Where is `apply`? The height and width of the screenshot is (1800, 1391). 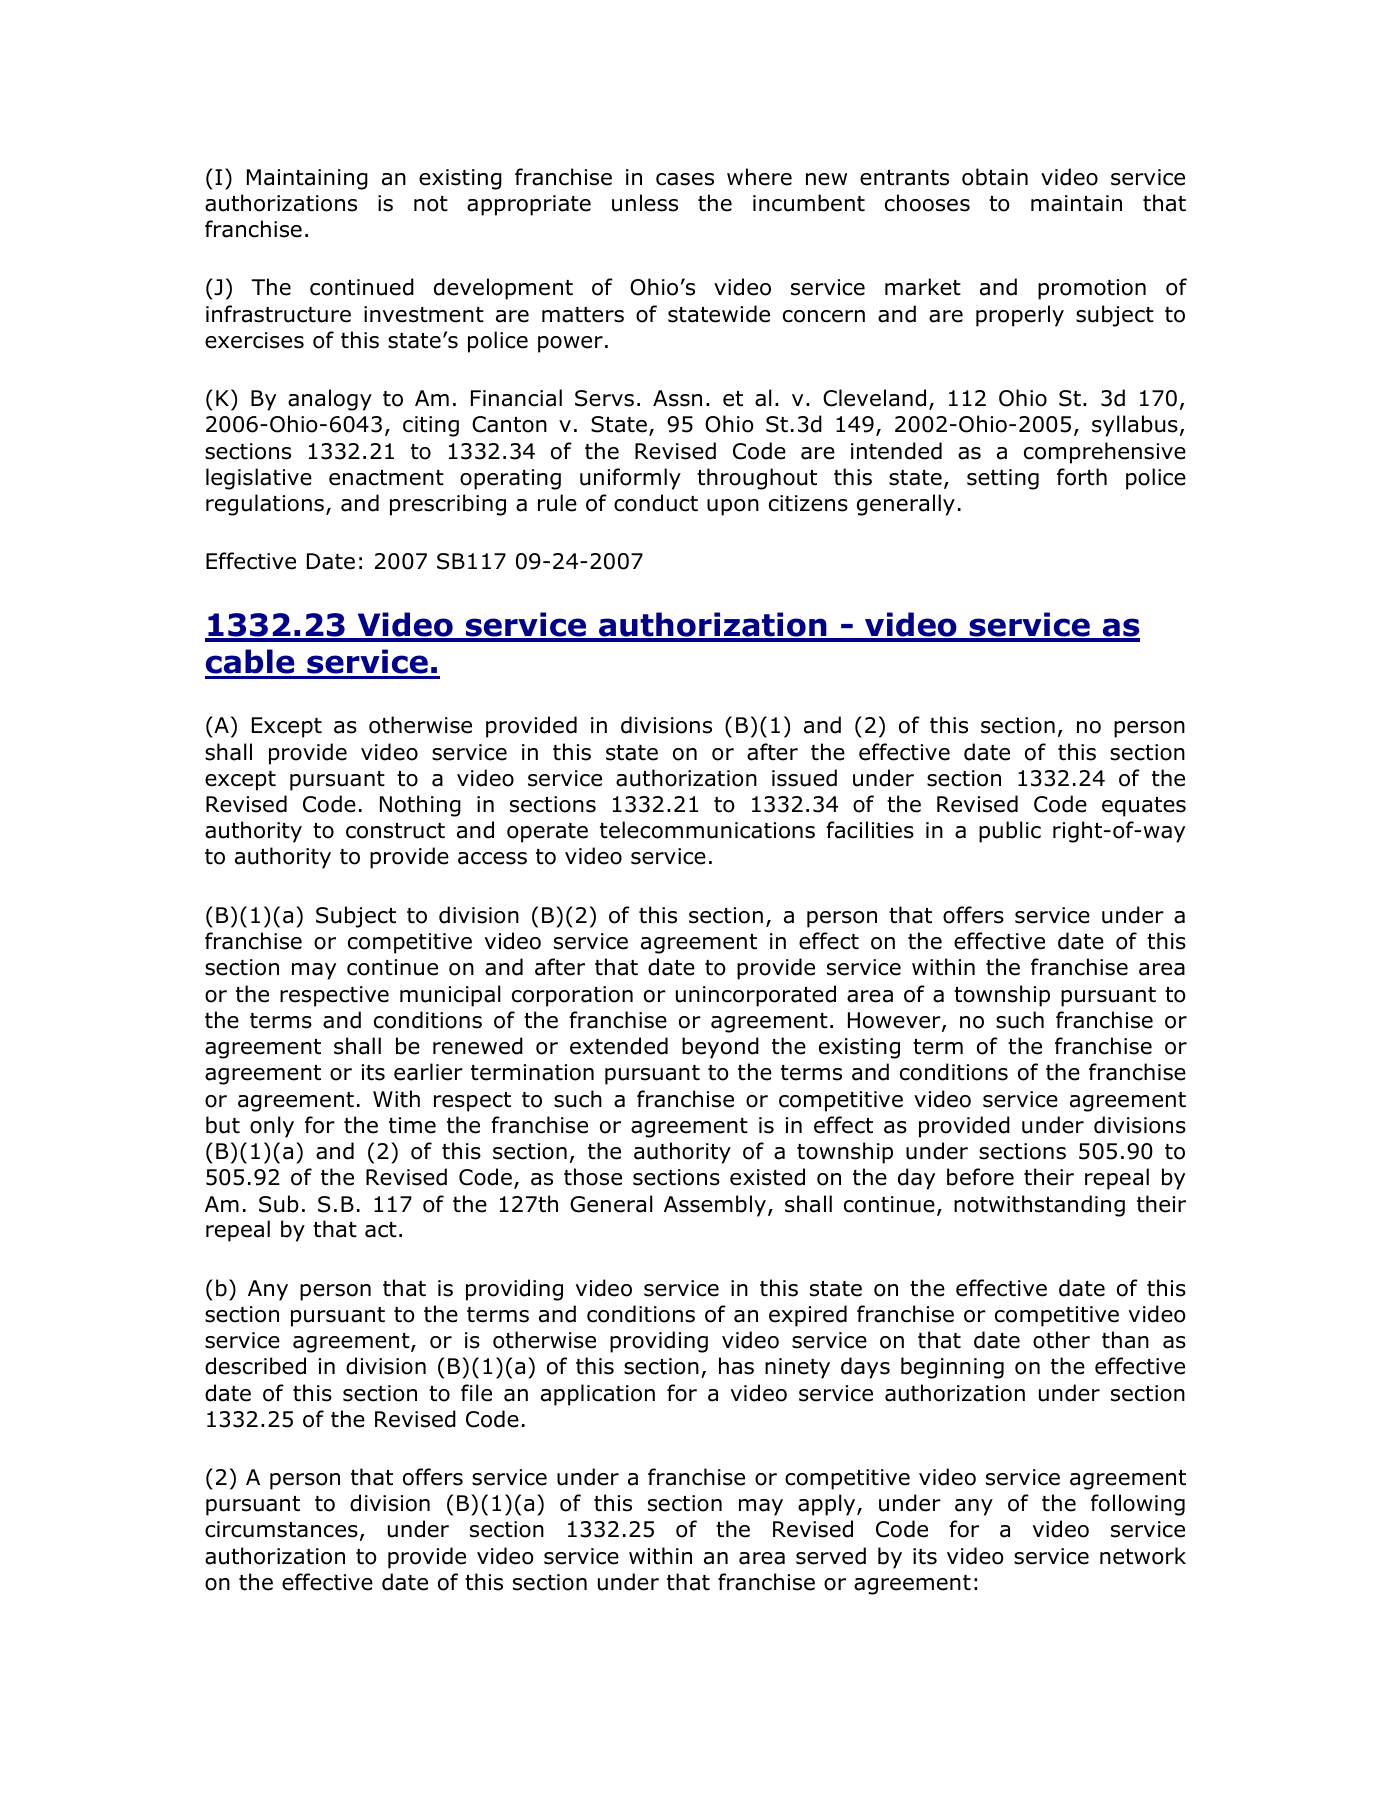
apply is located at coordinates (828, 1505).
